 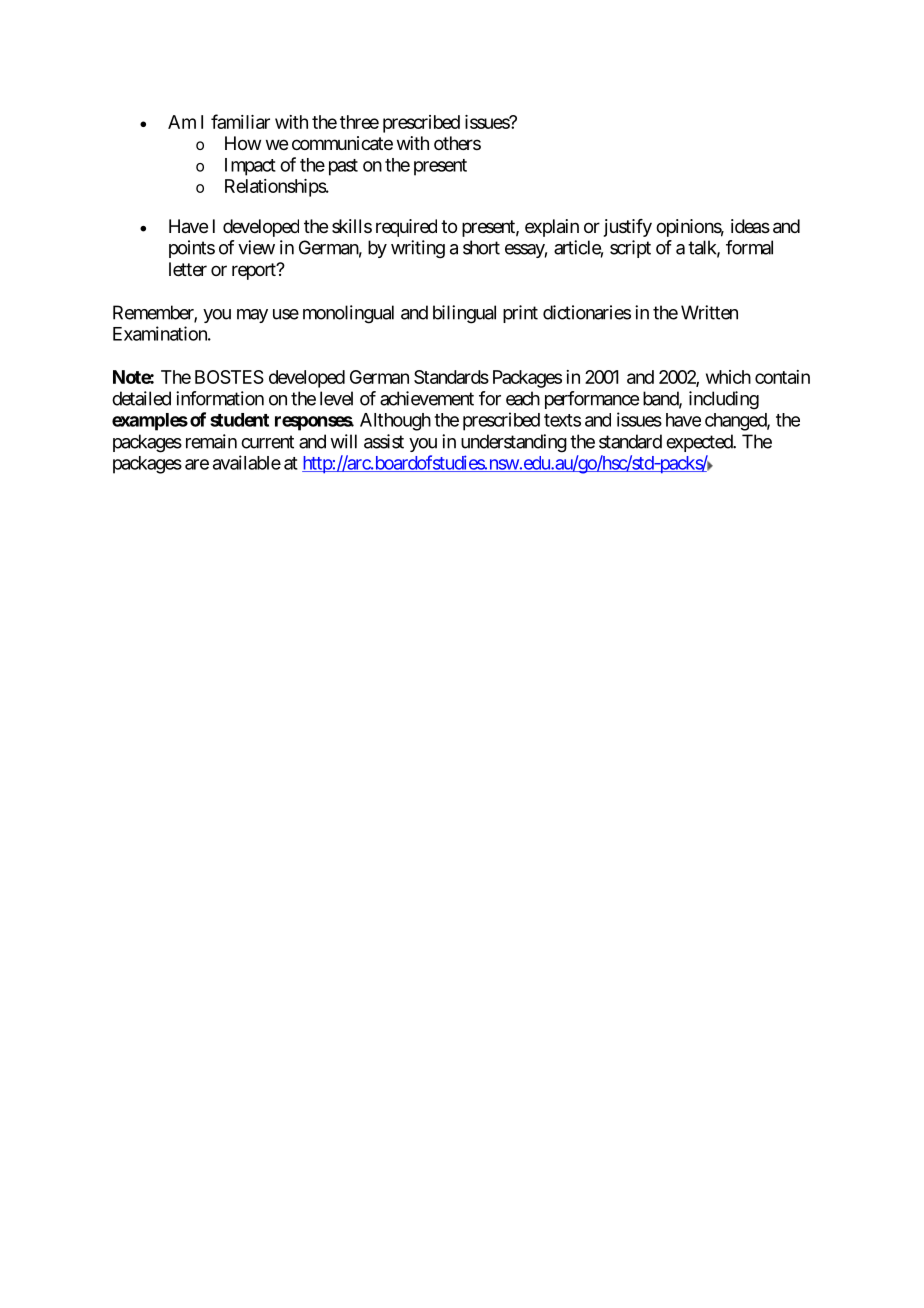 I want to click on bilingual, so click(x=464, y=314).
